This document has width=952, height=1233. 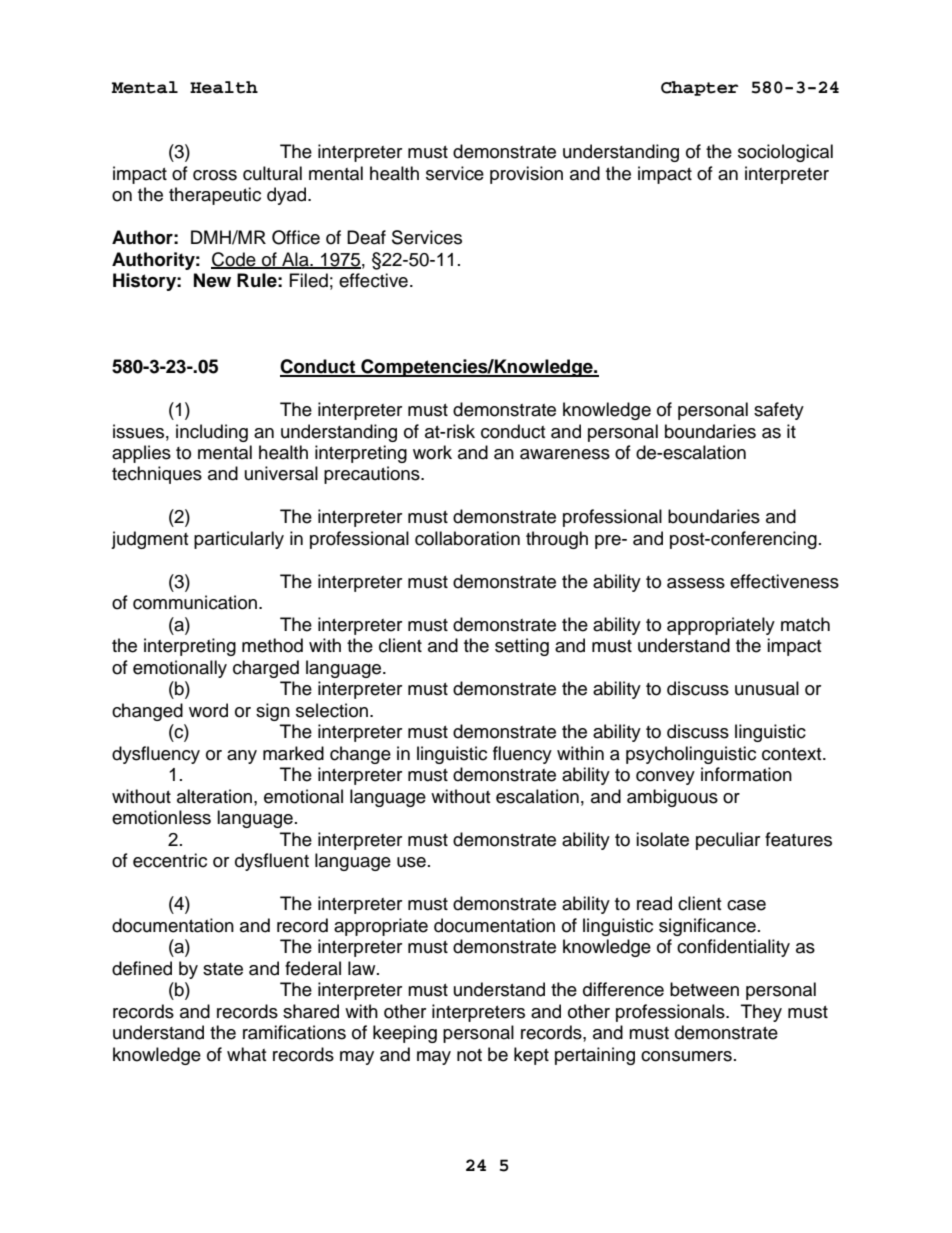 What do you see at coordinates (432, 452) in the document?
I see `work` at bounding box center [432, 452].
